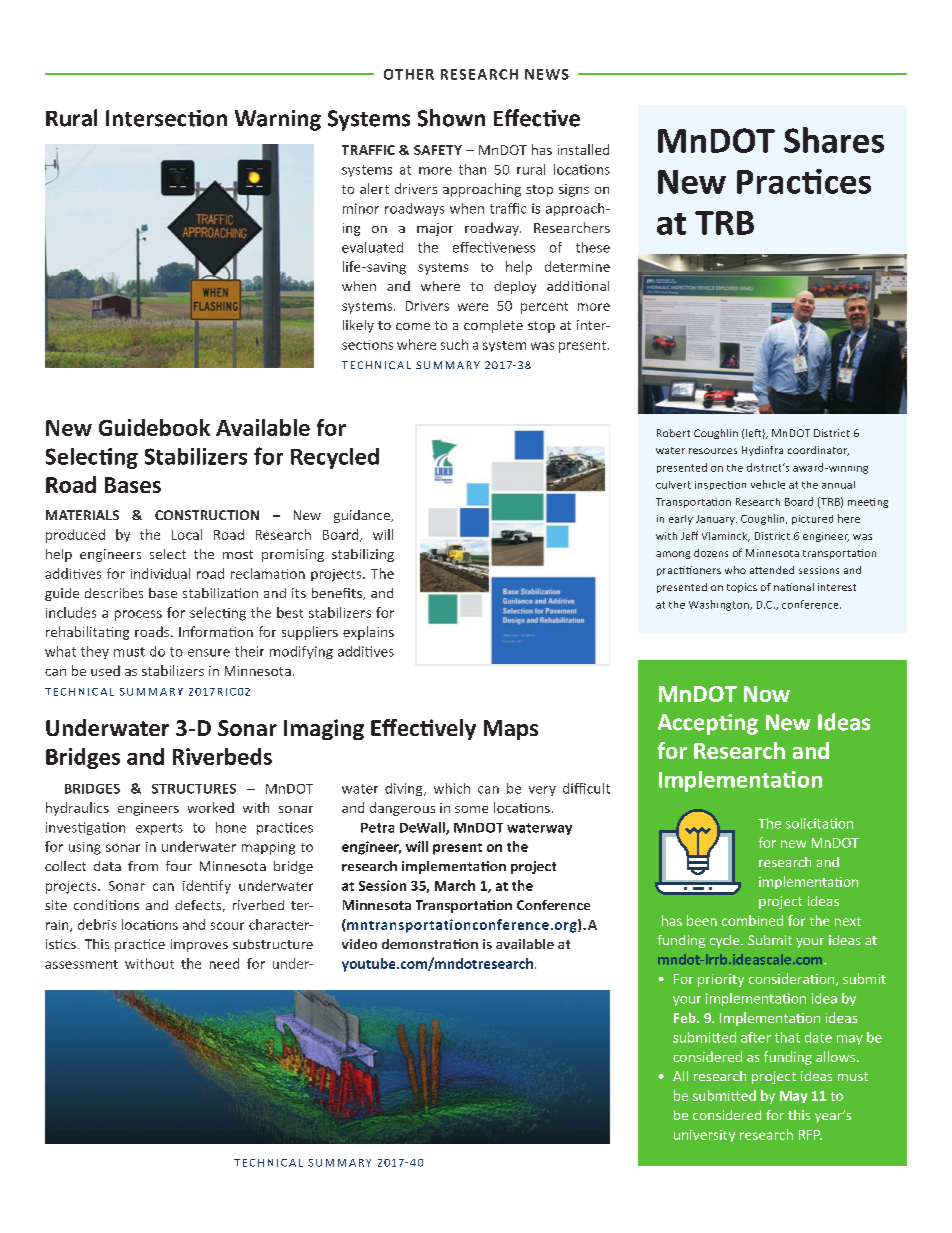 This screenshot has height=1233, width=952. I want to click on national, so click(794, 587).
